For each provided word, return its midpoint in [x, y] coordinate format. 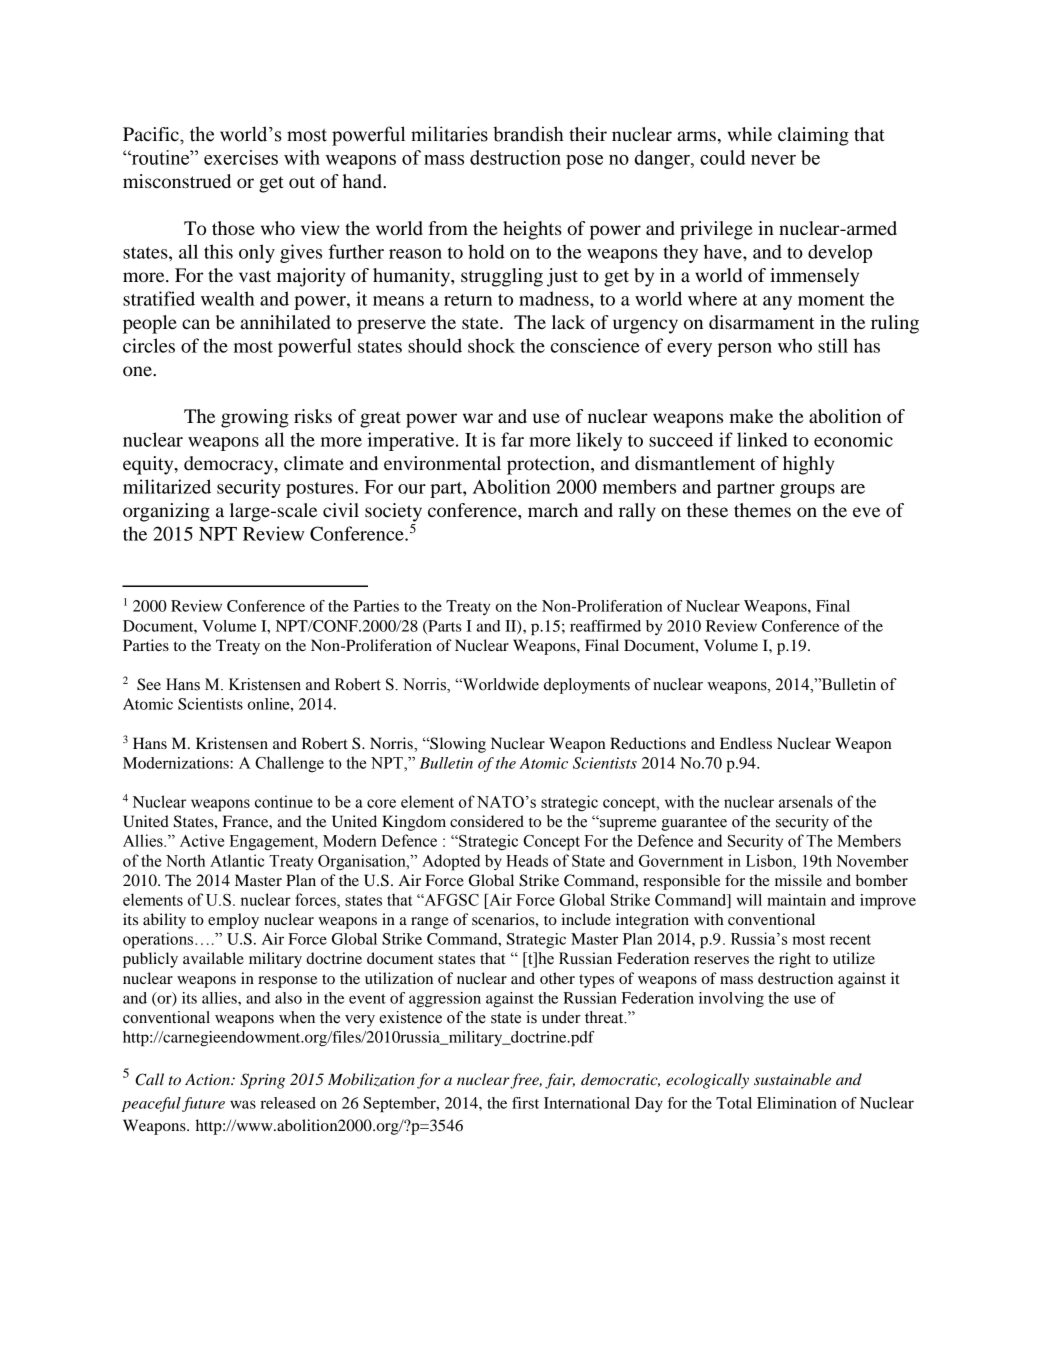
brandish [528, 134]
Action [208, 1079]
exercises [241, 157]
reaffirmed [605, 626]
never [773, 160]
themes [762, 510]
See [149, 684]
